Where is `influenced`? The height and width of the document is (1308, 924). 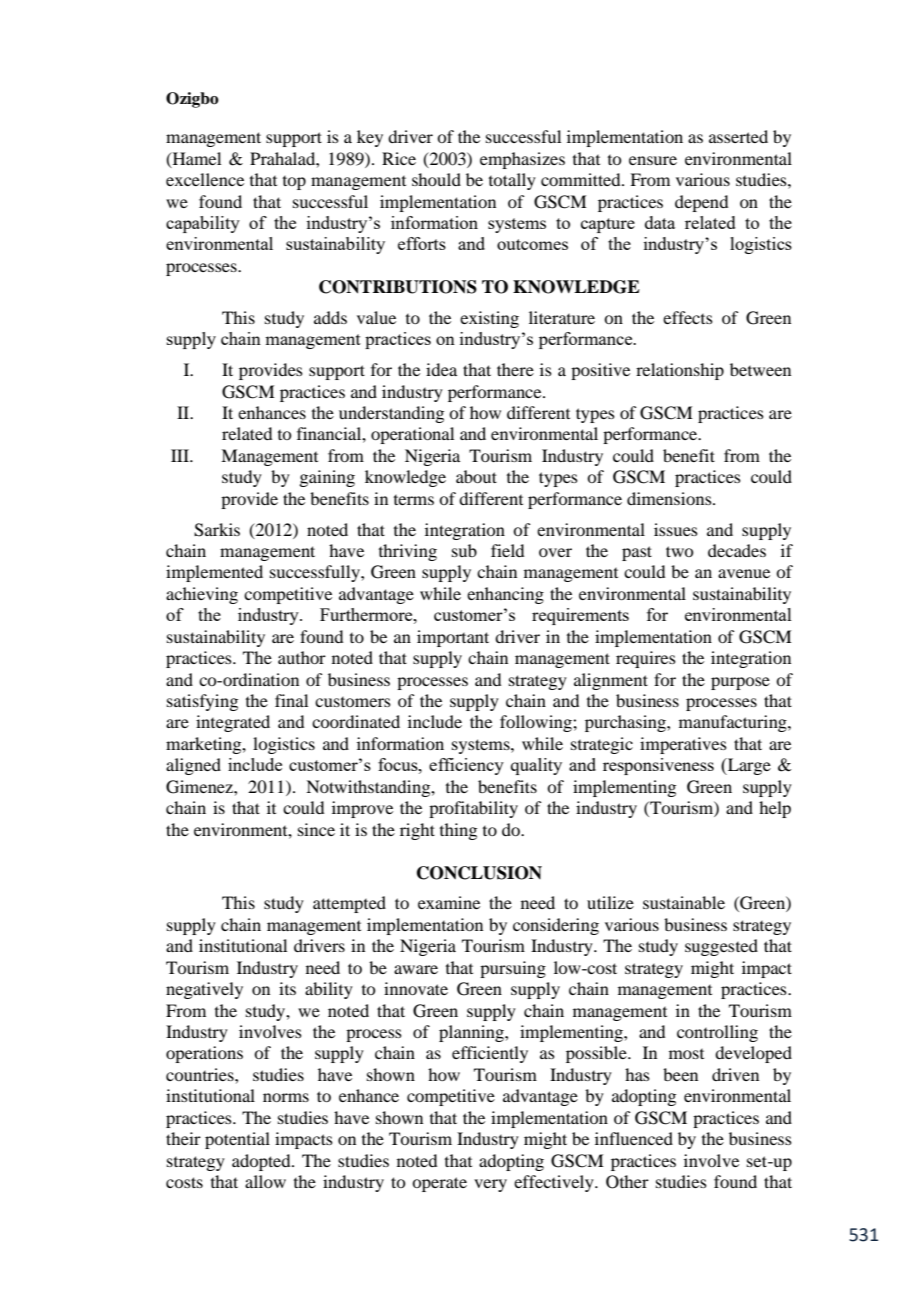
influenced is located at coordinates (634, 1138).
